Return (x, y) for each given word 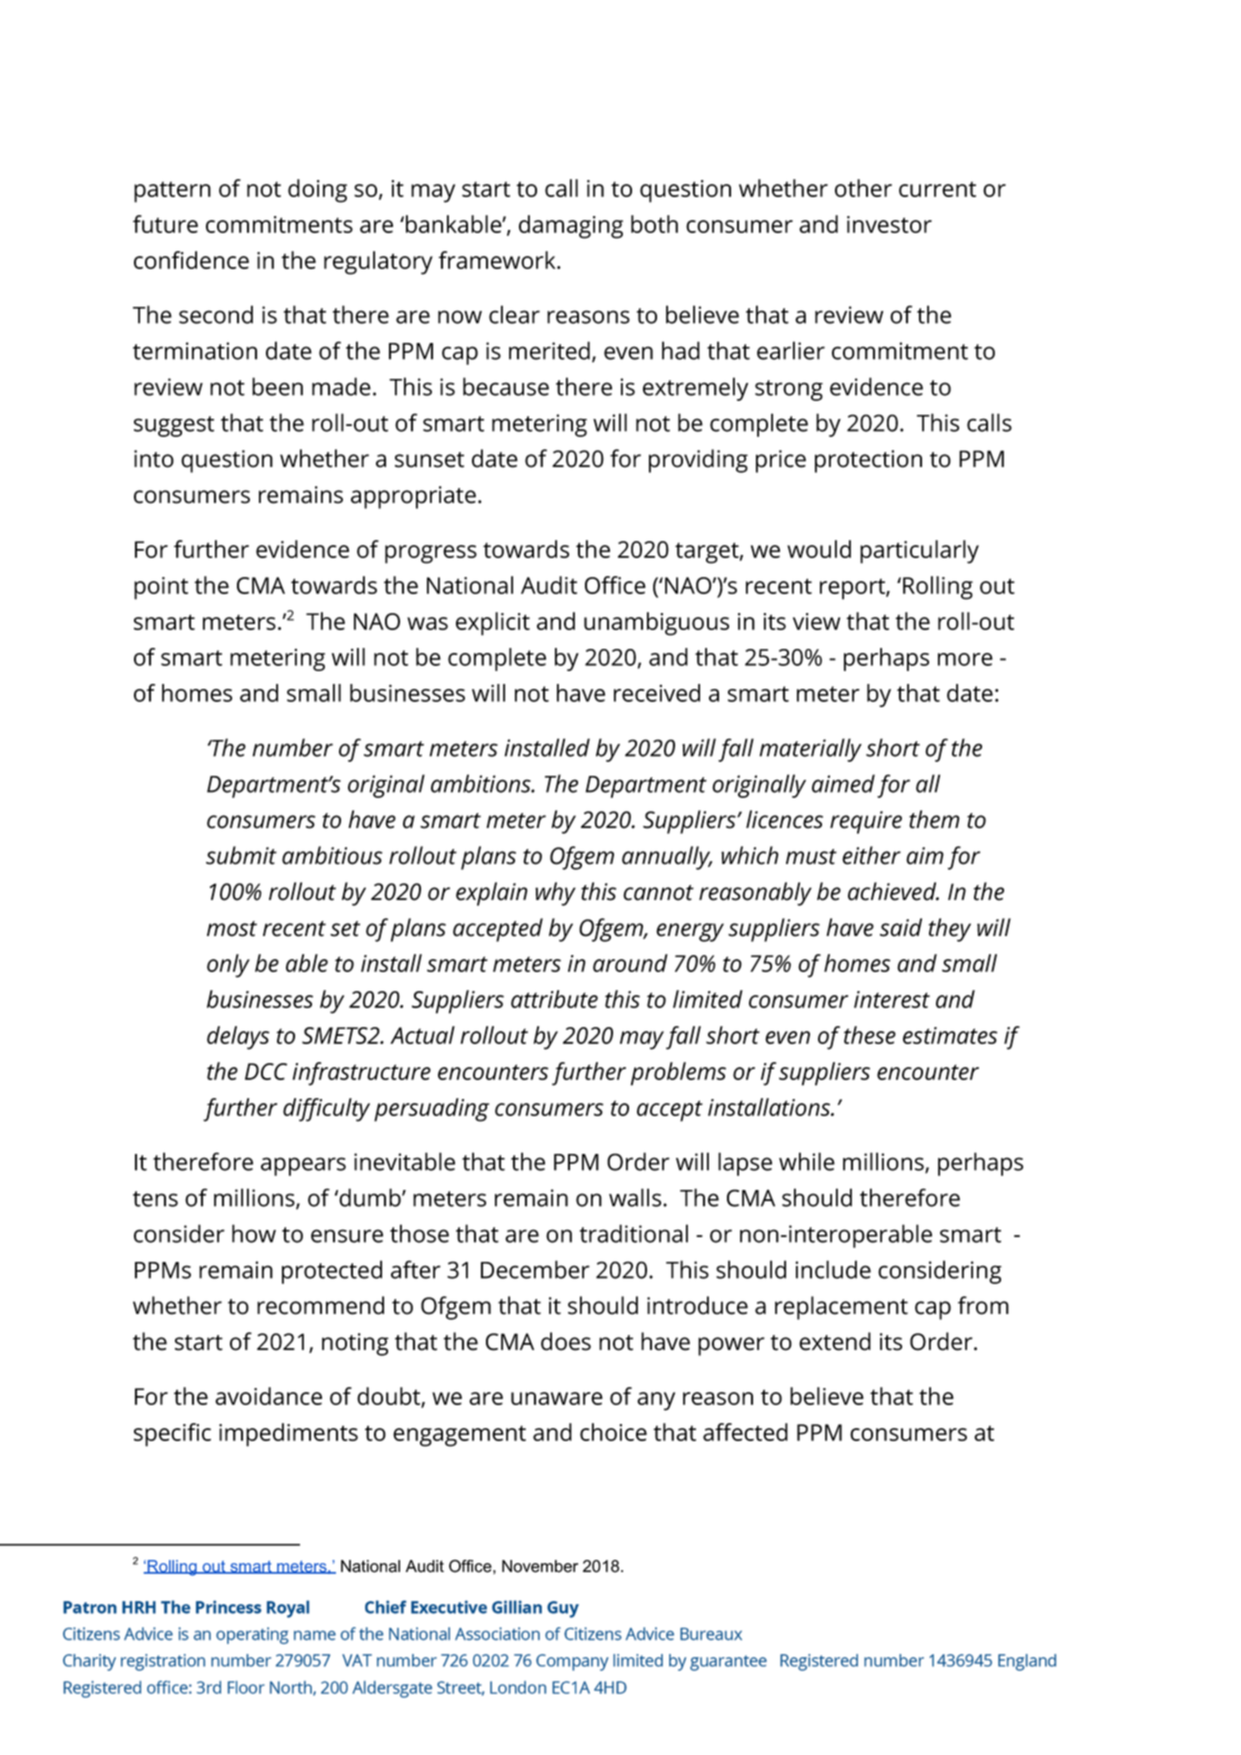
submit (241, 855)
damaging (571, 227)
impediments (288, 1435)
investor (889, 224)
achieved (893, 891)
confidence (191, 260)
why (555, 894)
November (540, 1566)
